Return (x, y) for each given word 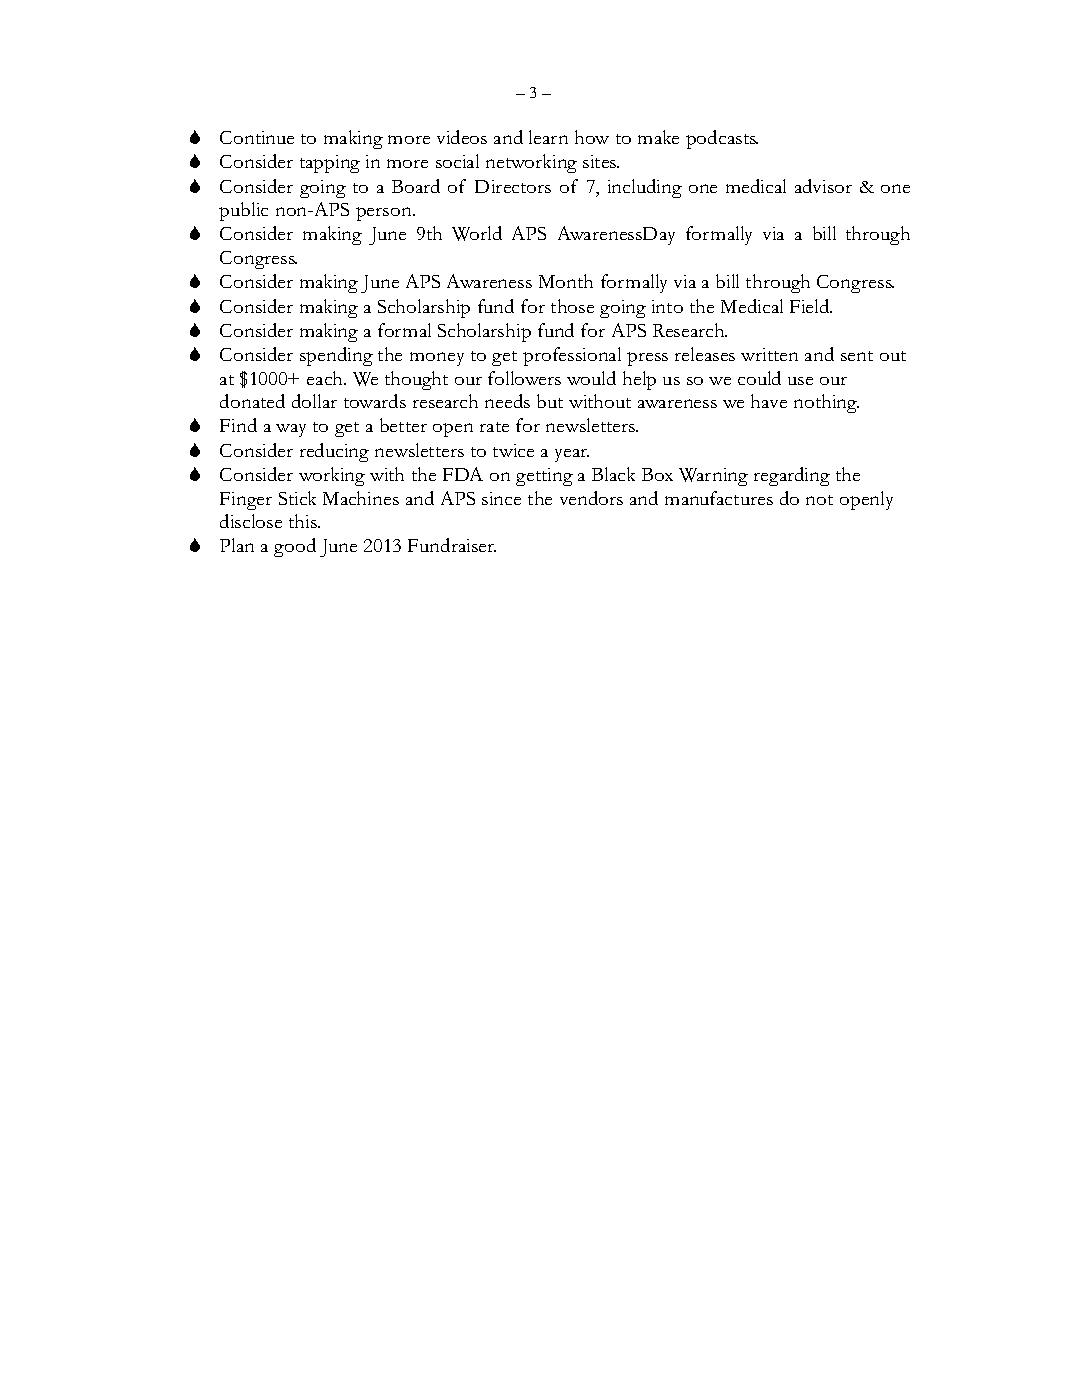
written (769, 354)
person (385, 214)
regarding (792, 476)
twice (513, 450)
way (291, 430)
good (295, 547)
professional (572, 356)
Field (811, 306)
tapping (330, 164)
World (477, 233)
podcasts (722, 139)
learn (548, 137)
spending (336, 356)
